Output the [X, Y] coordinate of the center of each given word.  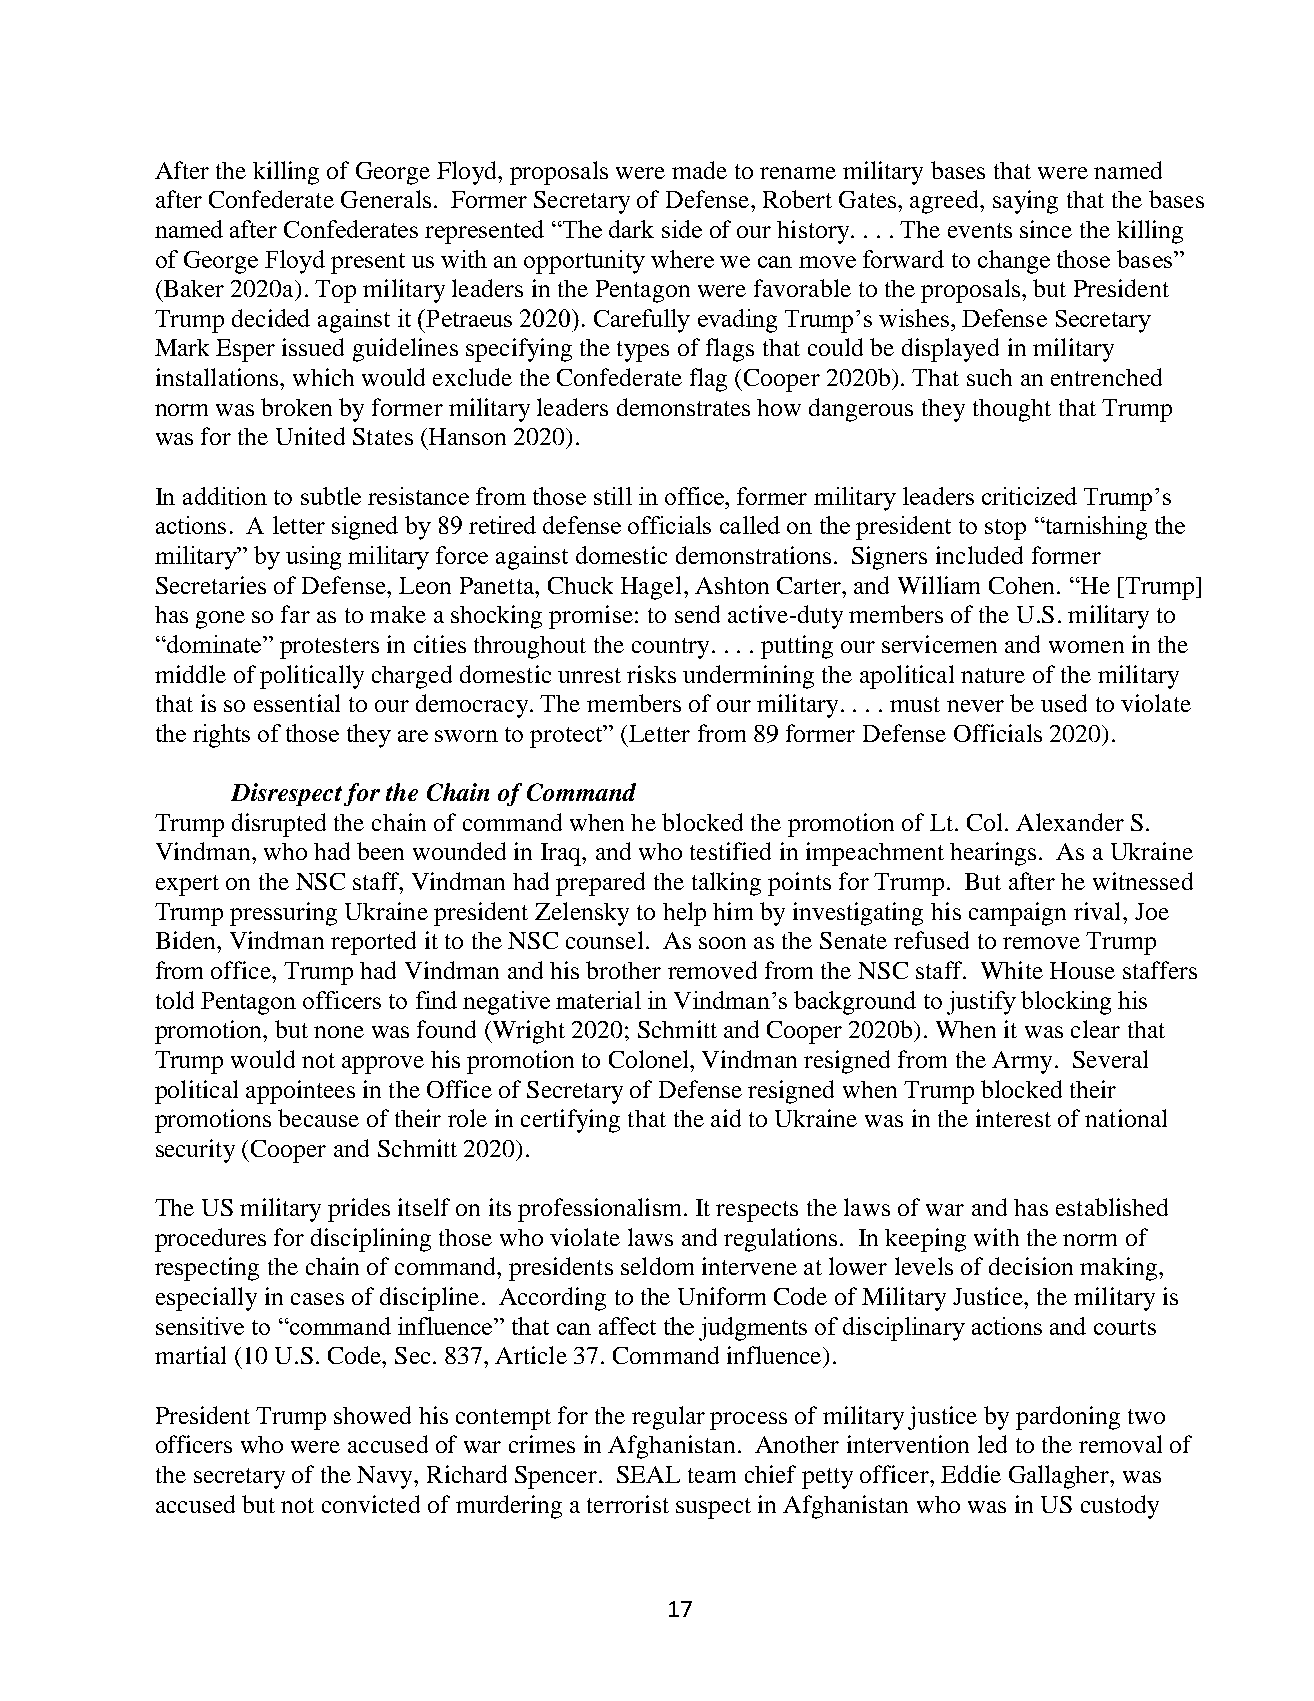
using [313, 558]
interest [1013, 1118]
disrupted [279, 825]
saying [1025, 202]
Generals [386, 199]
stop [1005, 529]
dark [631, 229]
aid [726, 1118]
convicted [371, 1504]
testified [730, 851]
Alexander [1070, 822]
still [613, 496]
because [318, 1118]
